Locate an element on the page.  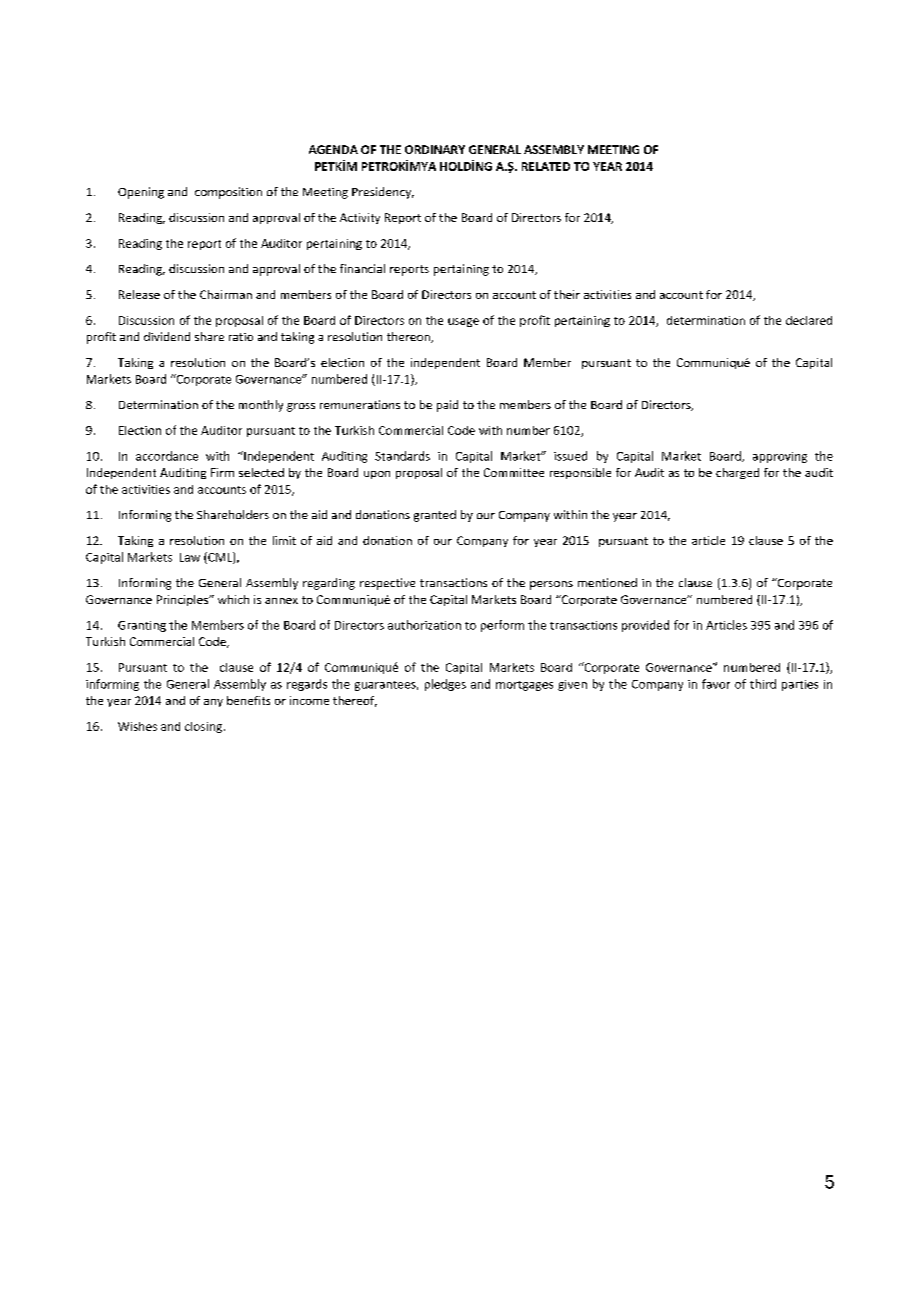
ORDINARY is located at coordinates (435, 149).
